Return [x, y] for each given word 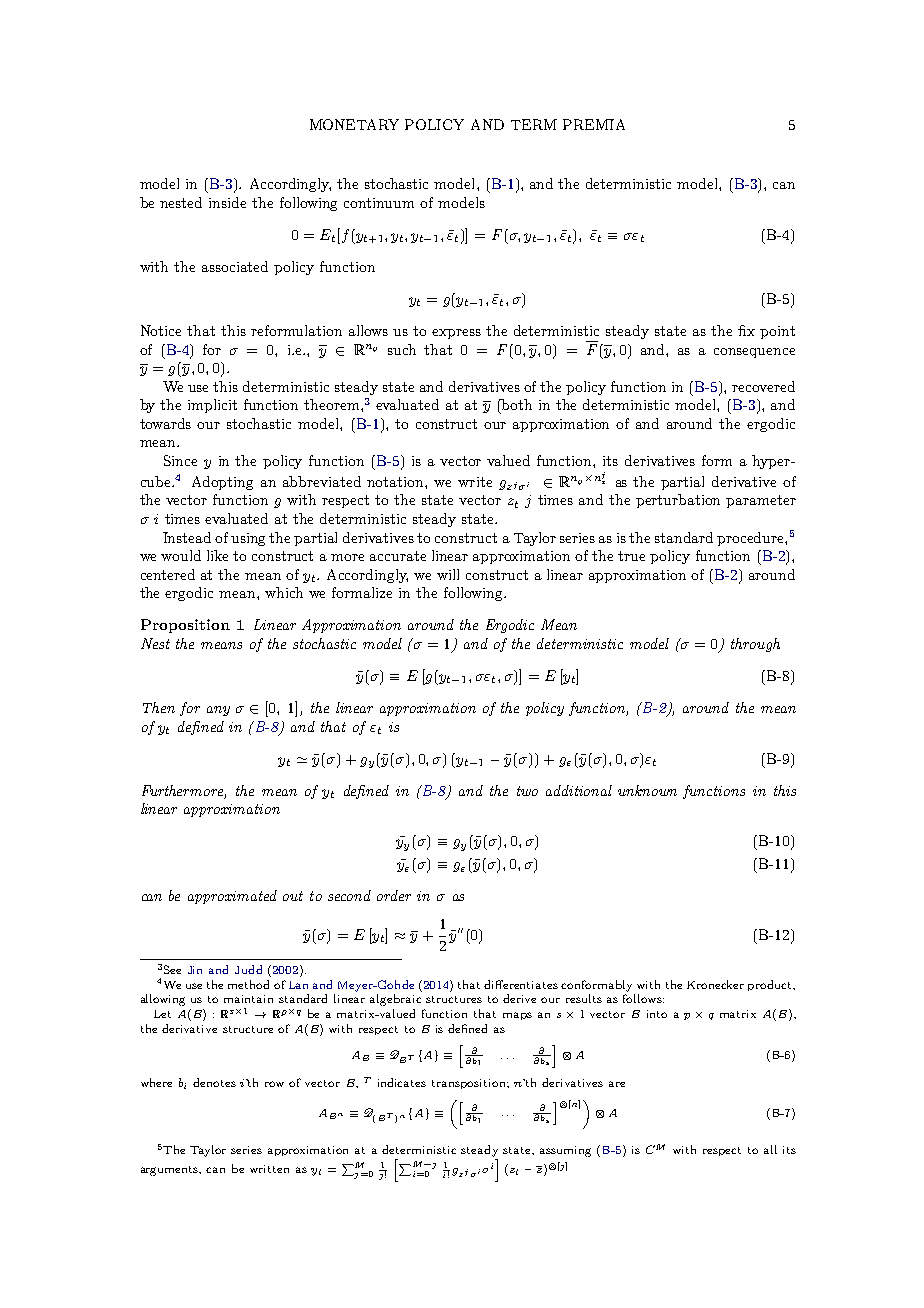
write [475, 482]
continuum [379, 203]
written [269, 1169]
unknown [647, 790]
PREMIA [594, 124]
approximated [232, 897]
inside [227, 202]
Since [180, 460]
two [527, 791]
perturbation [678, 501]
